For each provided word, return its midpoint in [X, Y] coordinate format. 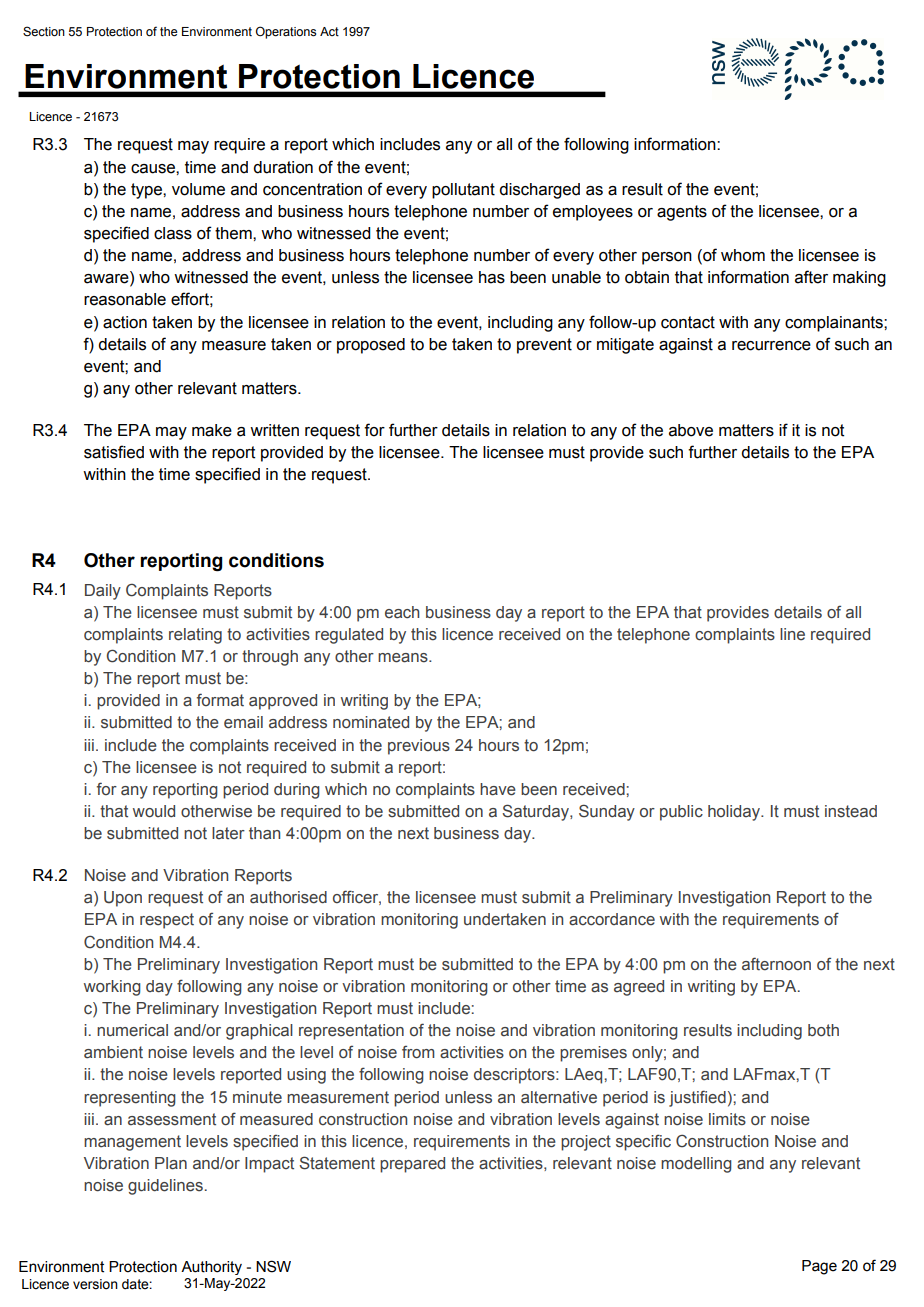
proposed [371, 346]
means [404, 658]
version [95, 1284]
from [418, 1052]
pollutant [463, 191]
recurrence [771, 346]
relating [195, 636]
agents [682, 213]
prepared [412, 1165]
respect [167, 921]
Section [44, 31]
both [823, 1030]
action [125, 322]
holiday [735, 813]
